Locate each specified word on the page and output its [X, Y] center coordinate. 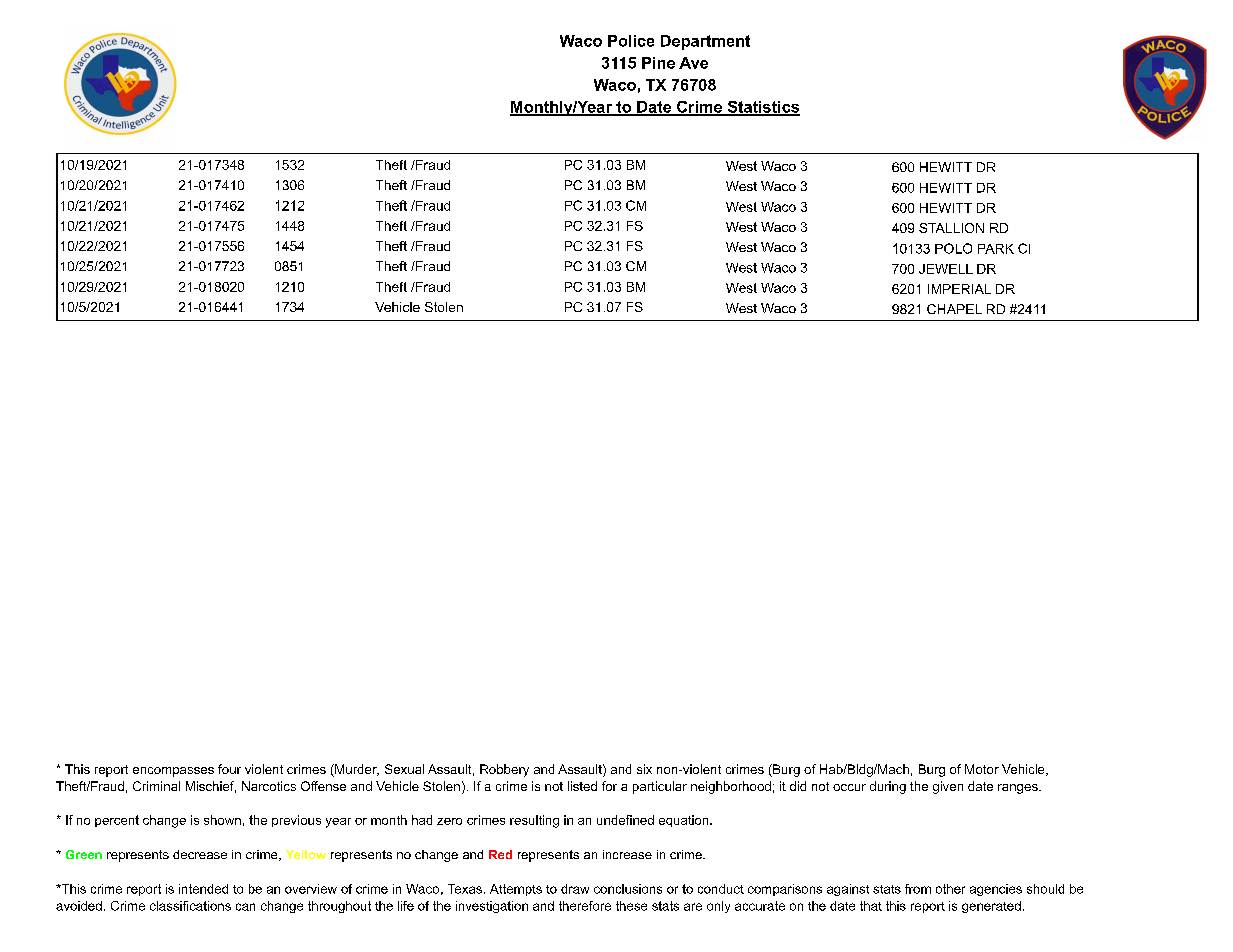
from [918, 889]
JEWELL [946, 269]
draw [575, 889]
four [229, 769]
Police [631, 41]
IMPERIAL [959, 289]
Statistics [762, 108]
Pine [658, 63]
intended [203, 889]
